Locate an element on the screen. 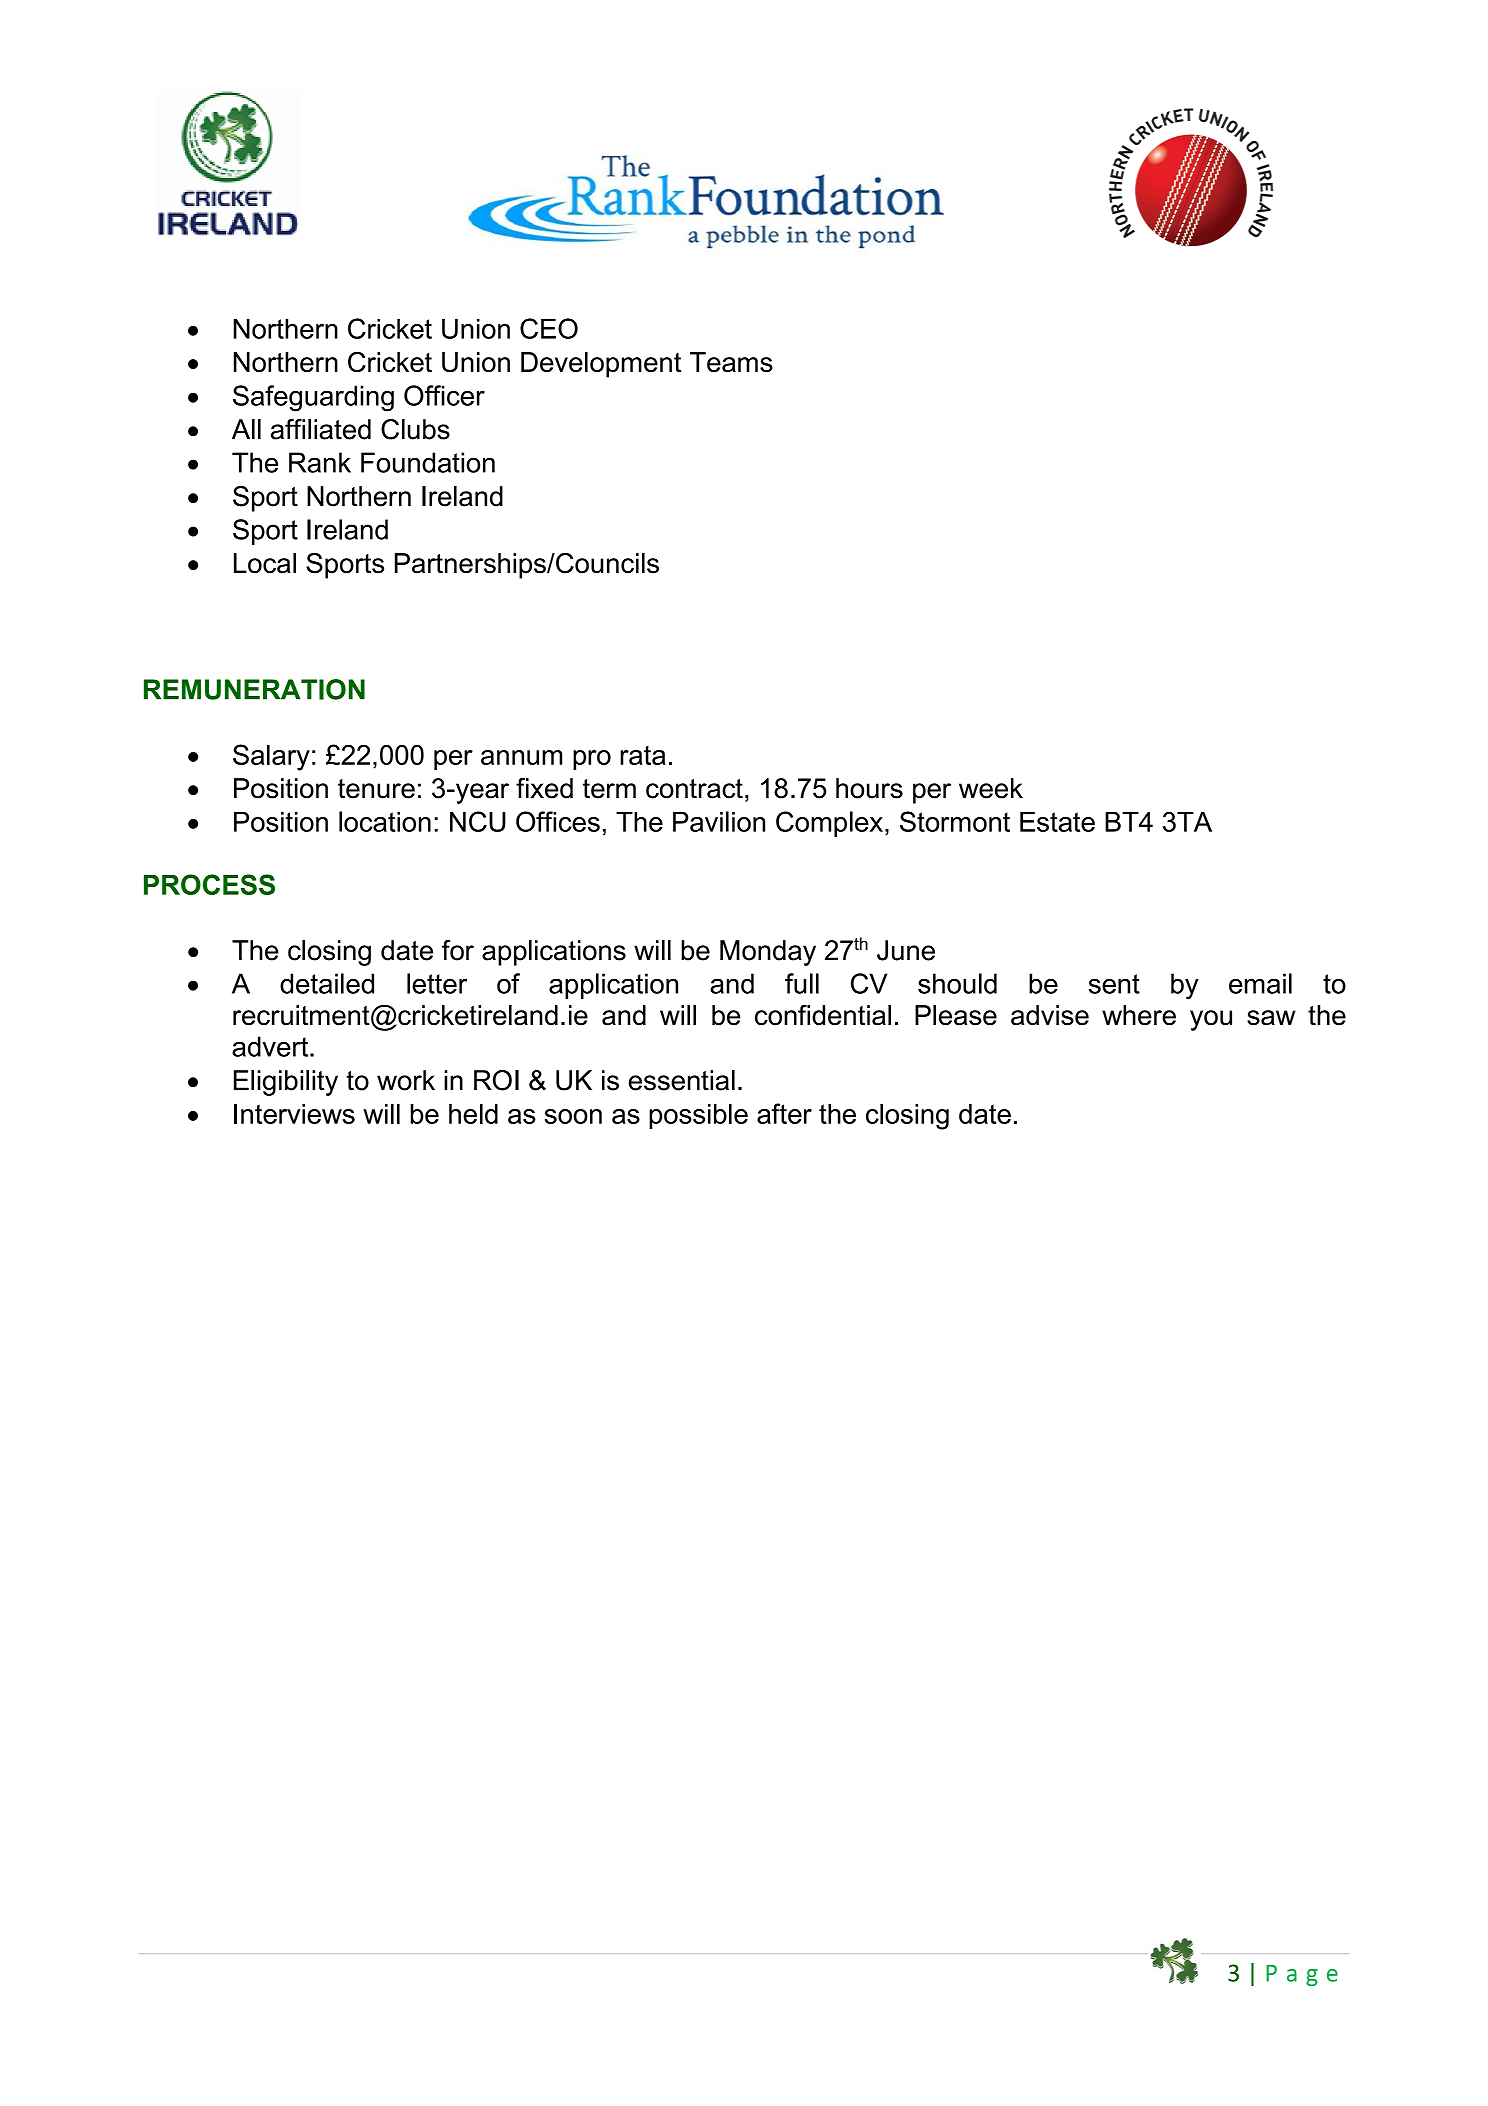 The image size is (1488, 2106). after is located at coordinates (784, 1113).
